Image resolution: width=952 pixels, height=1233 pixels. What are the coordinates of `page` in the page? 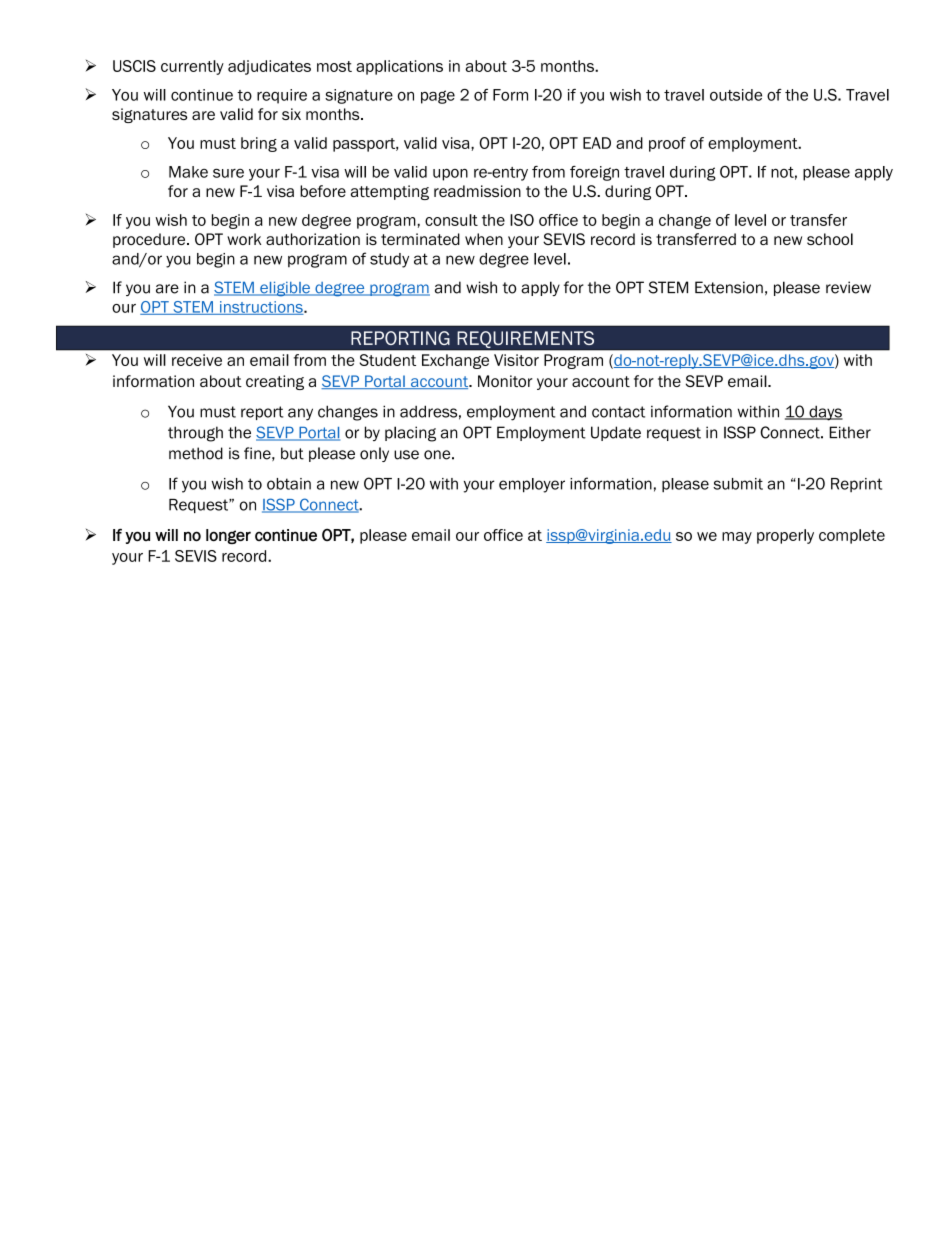 It's located at (438, 97).
